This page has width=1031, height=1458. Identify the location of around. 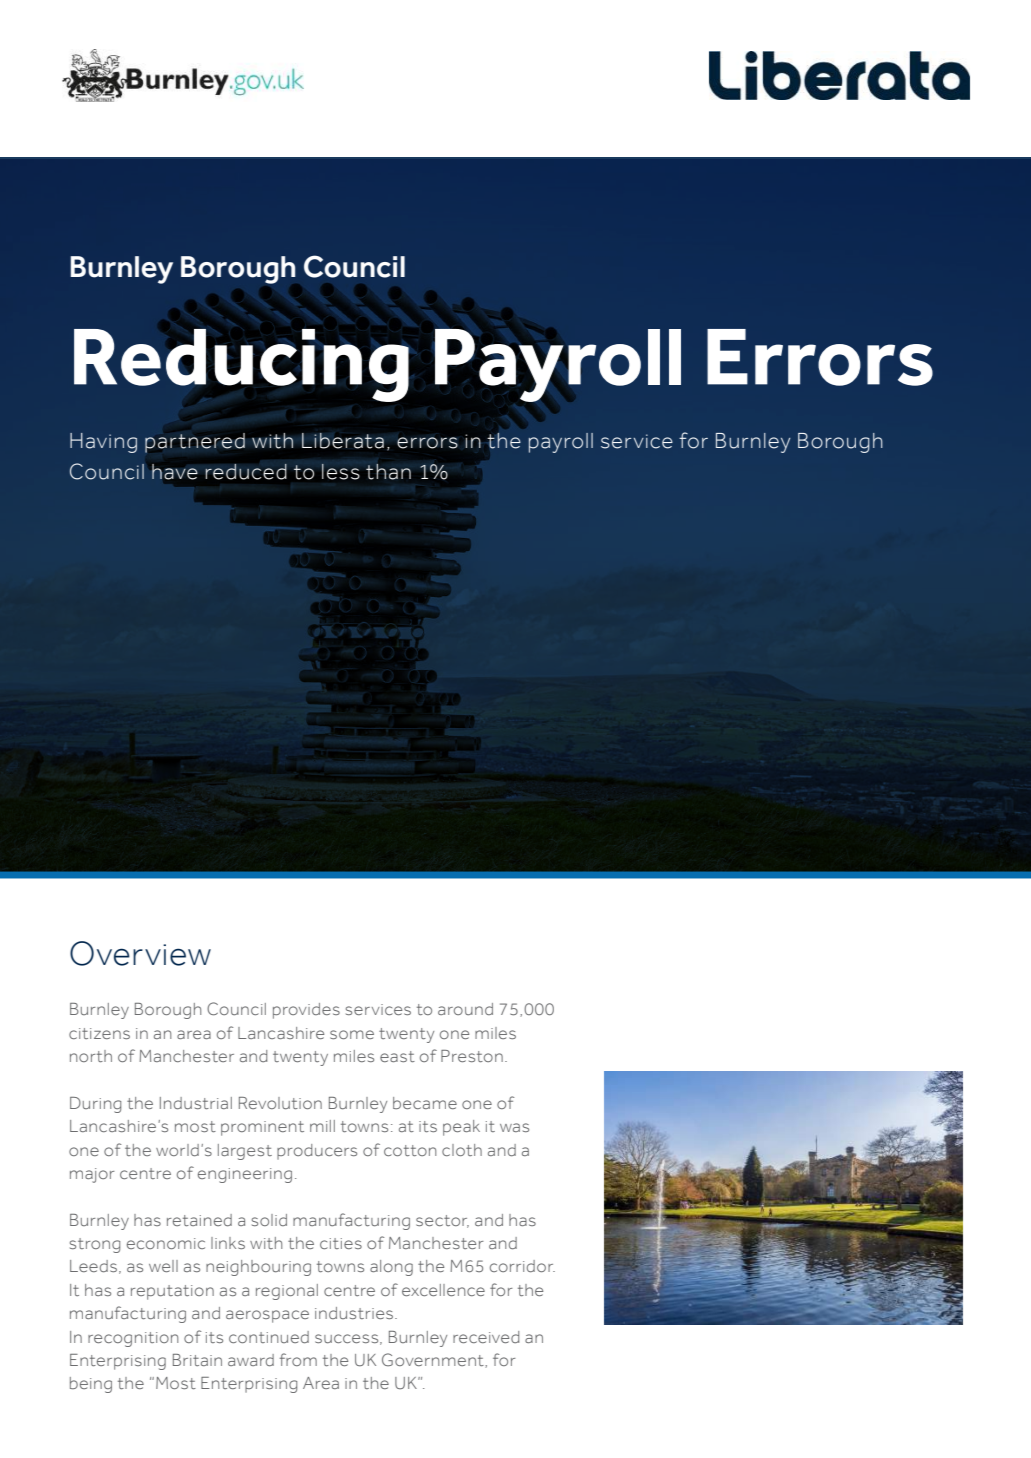
(465, 1009).
